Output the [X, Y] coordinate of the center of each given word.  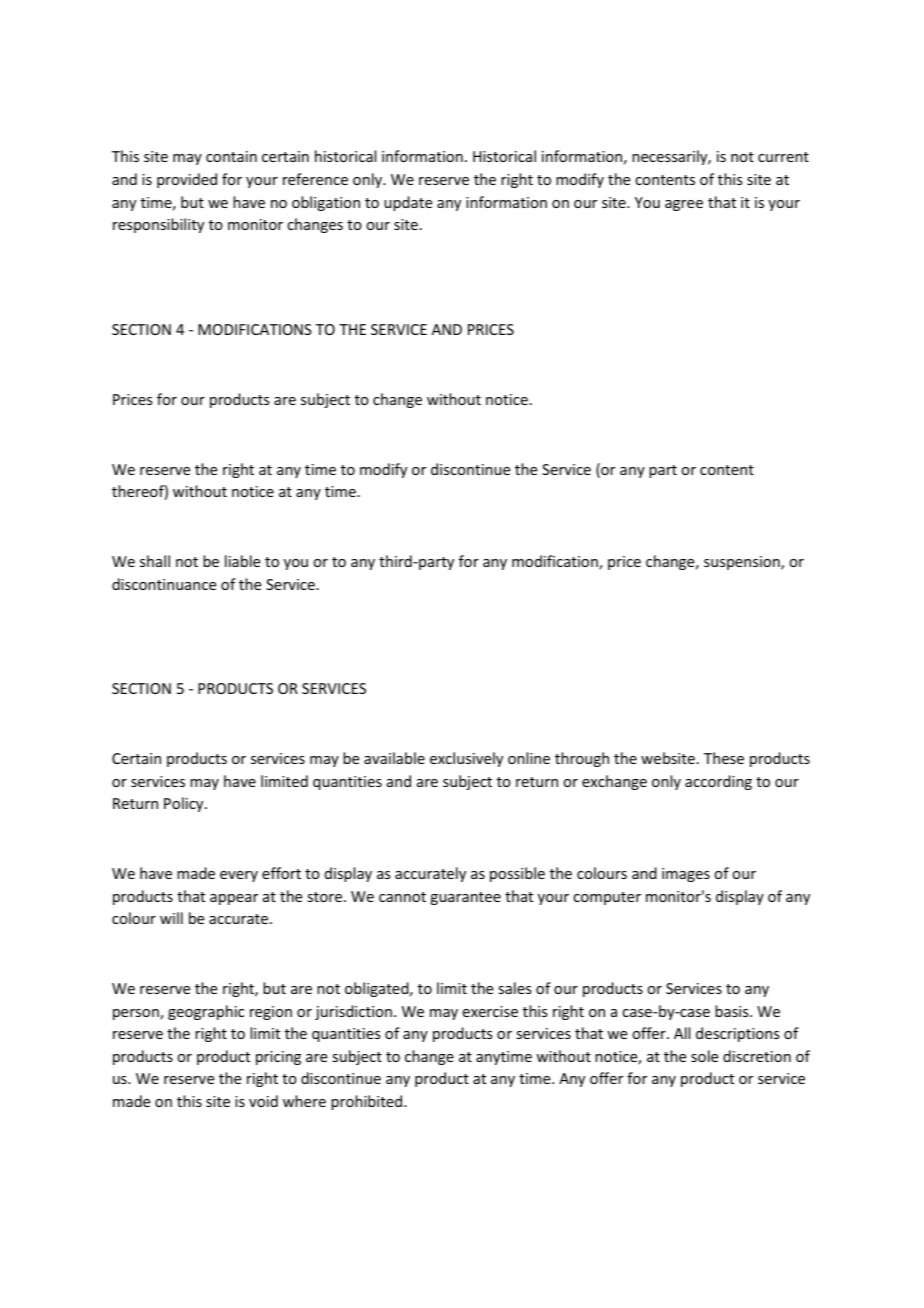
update [408, 203]
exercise [490, 1011]
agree [684, 205]
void [263, 1101]
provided [187, 180]
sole [704, 1056]
